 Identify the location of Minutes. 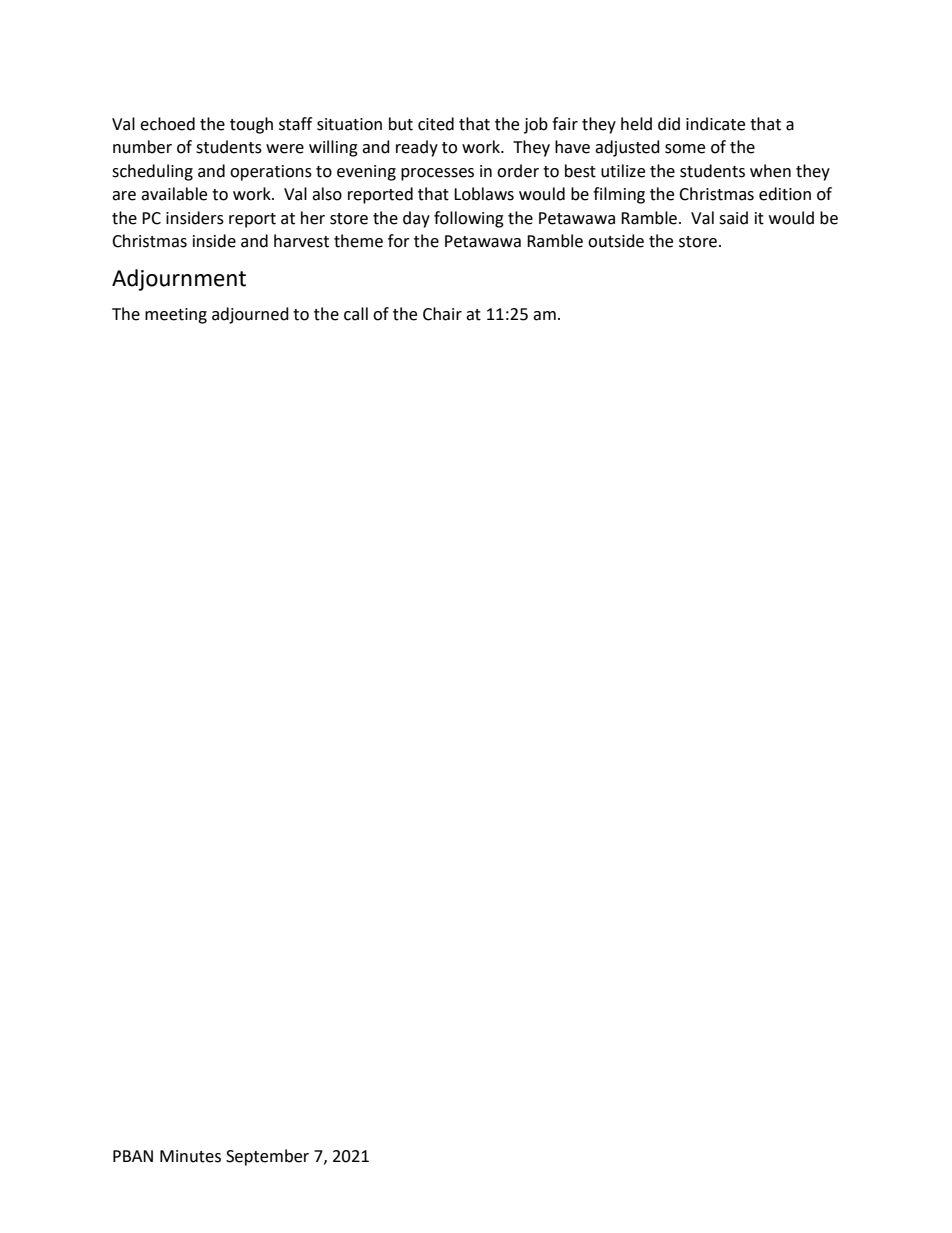
(190, 1156).
